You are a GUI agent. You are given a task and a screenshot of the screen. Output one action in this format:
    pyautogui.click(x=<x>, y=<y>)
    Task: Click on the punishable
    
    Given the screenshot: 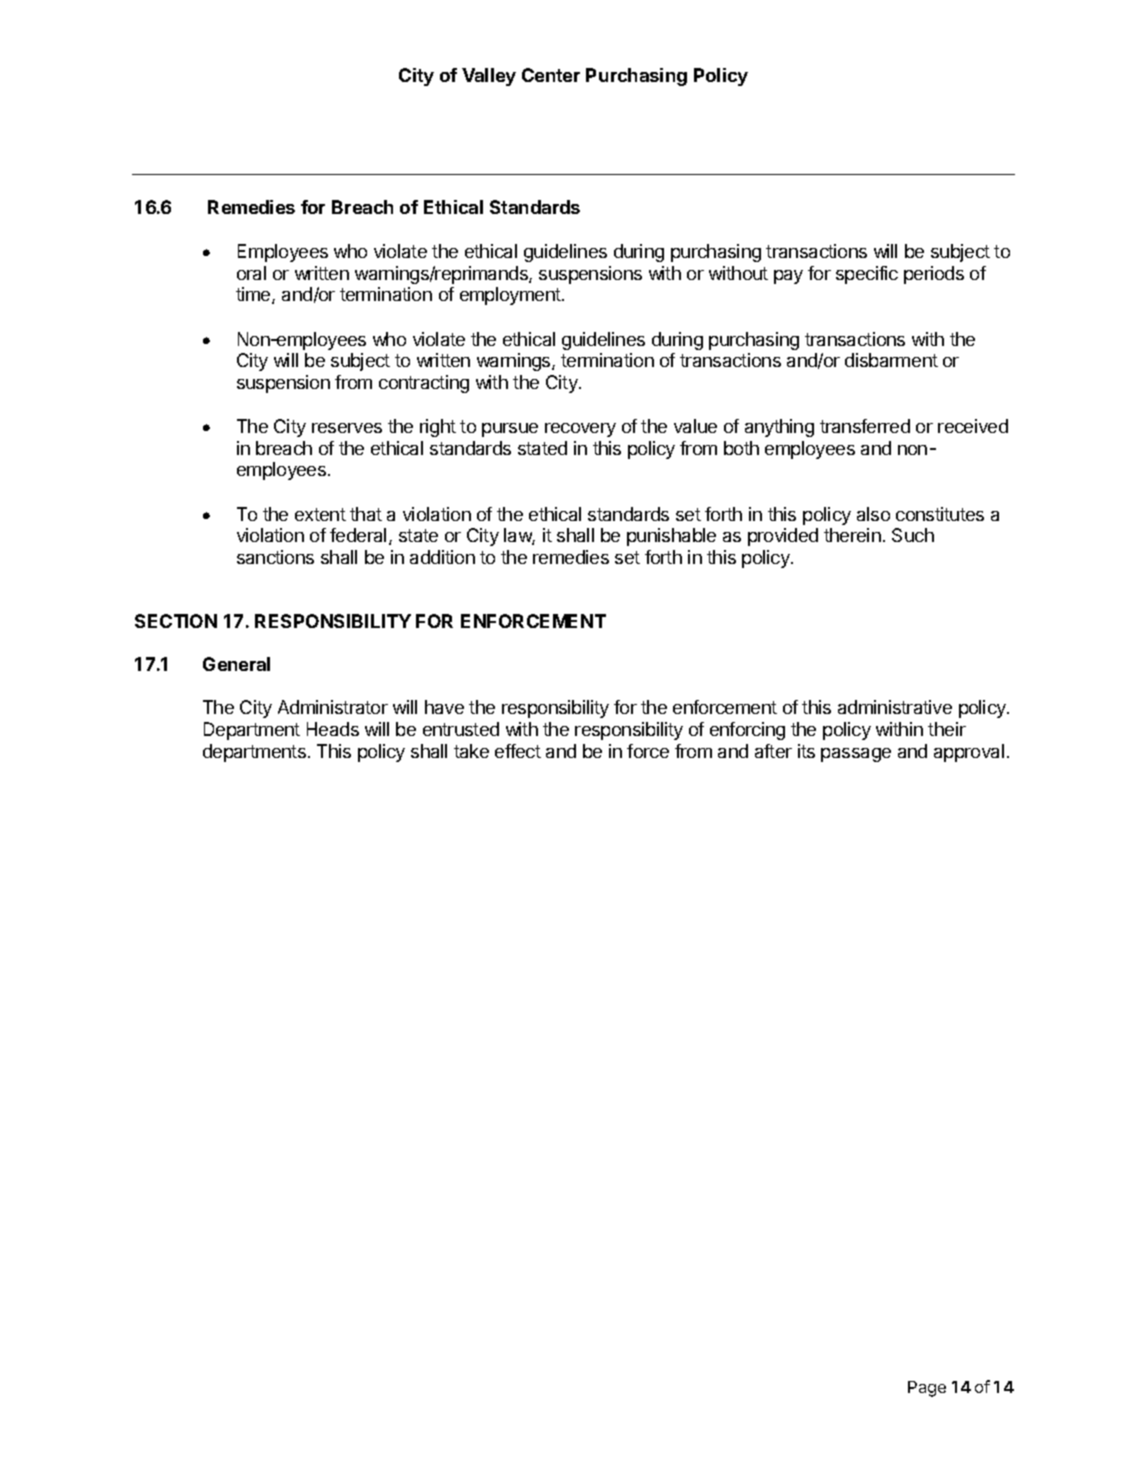 What is the action you would take?
    pyautogui.click(x=671, y=537)
